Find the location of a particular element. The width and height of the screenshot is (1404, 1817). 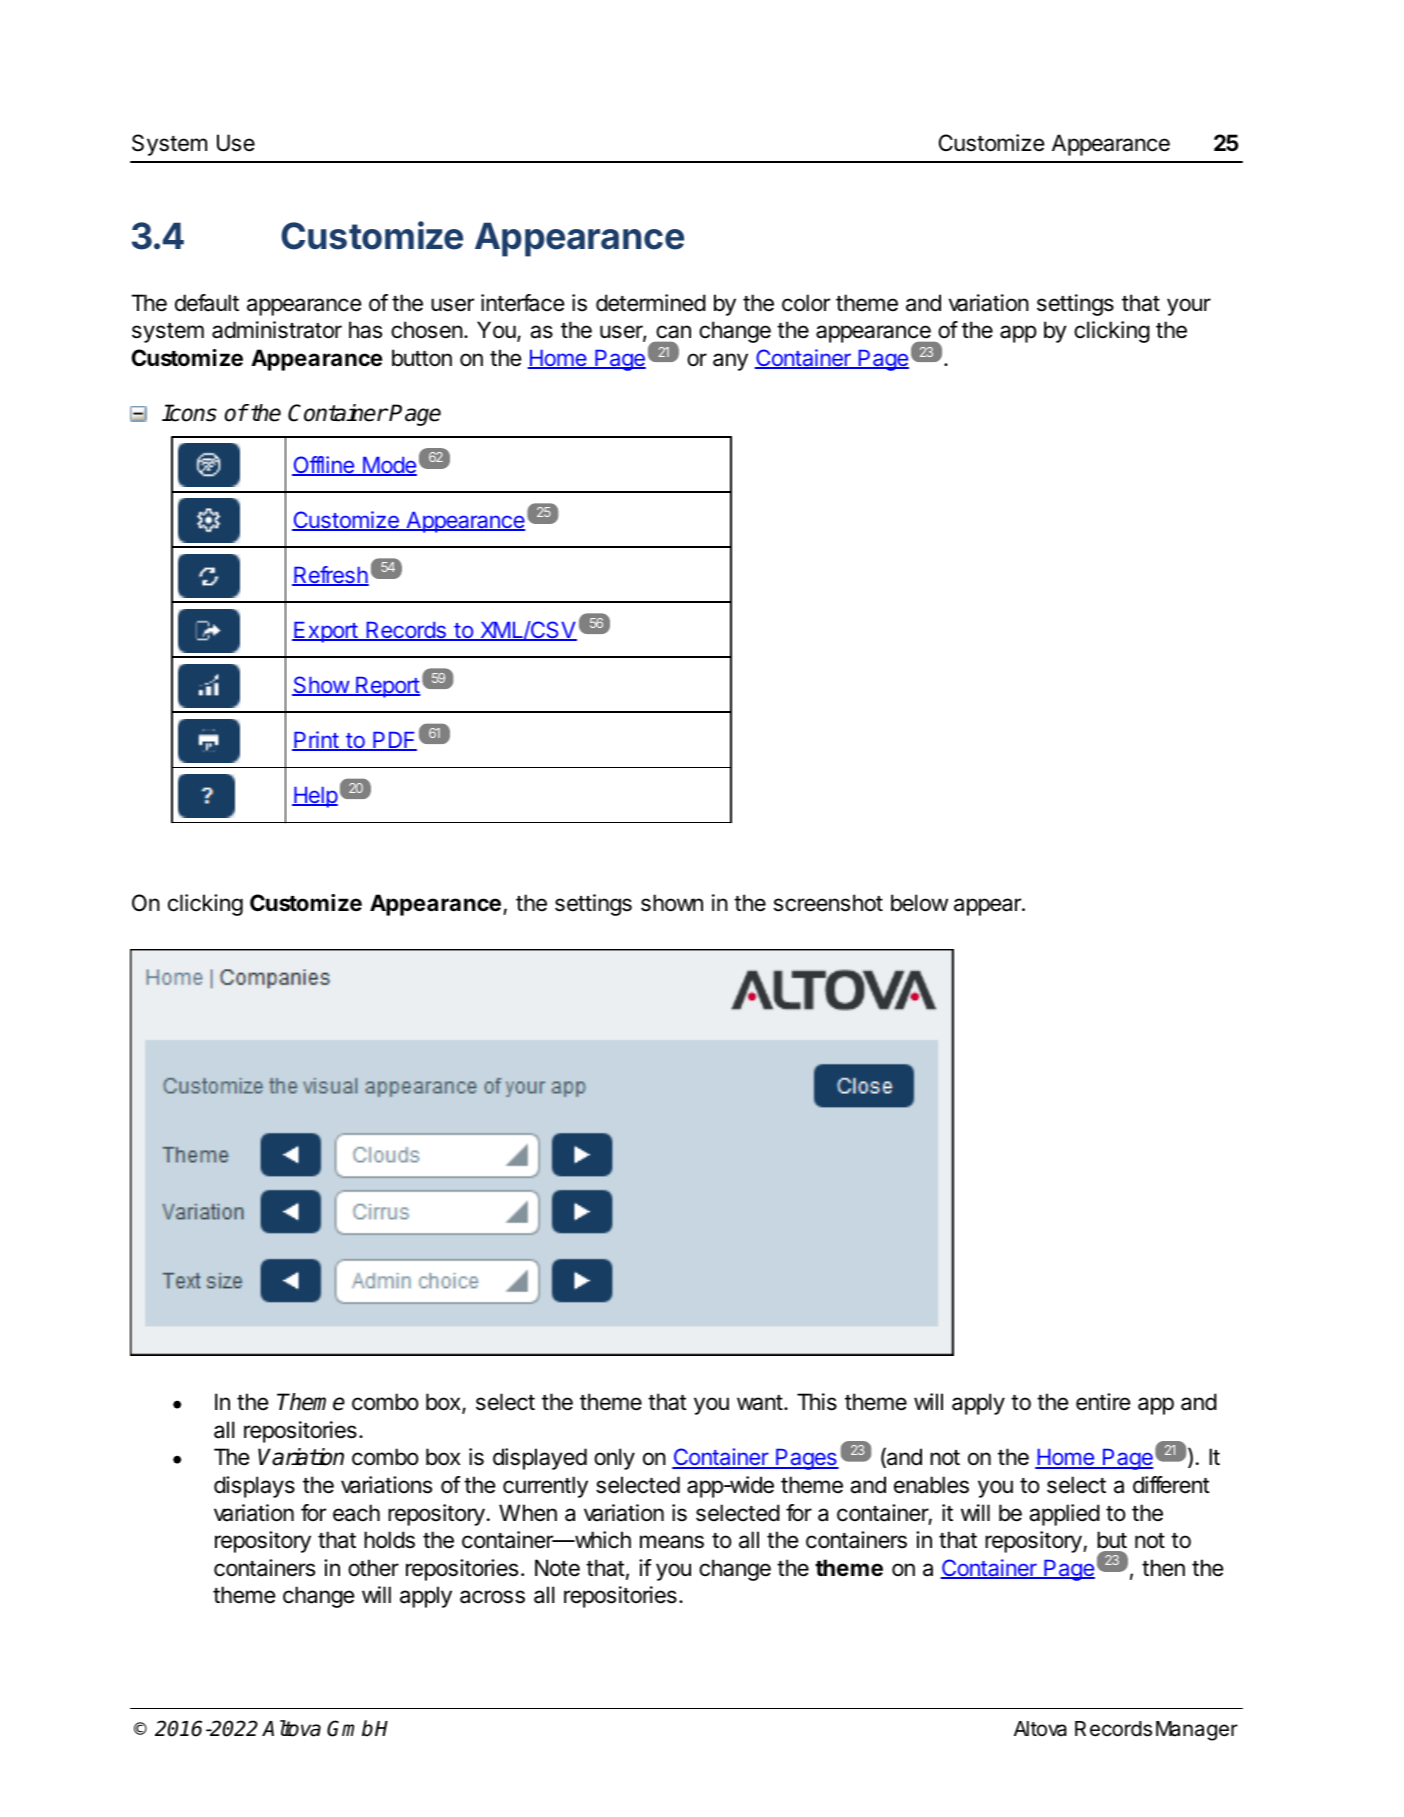

other is located at coordinates (373, 1568).
